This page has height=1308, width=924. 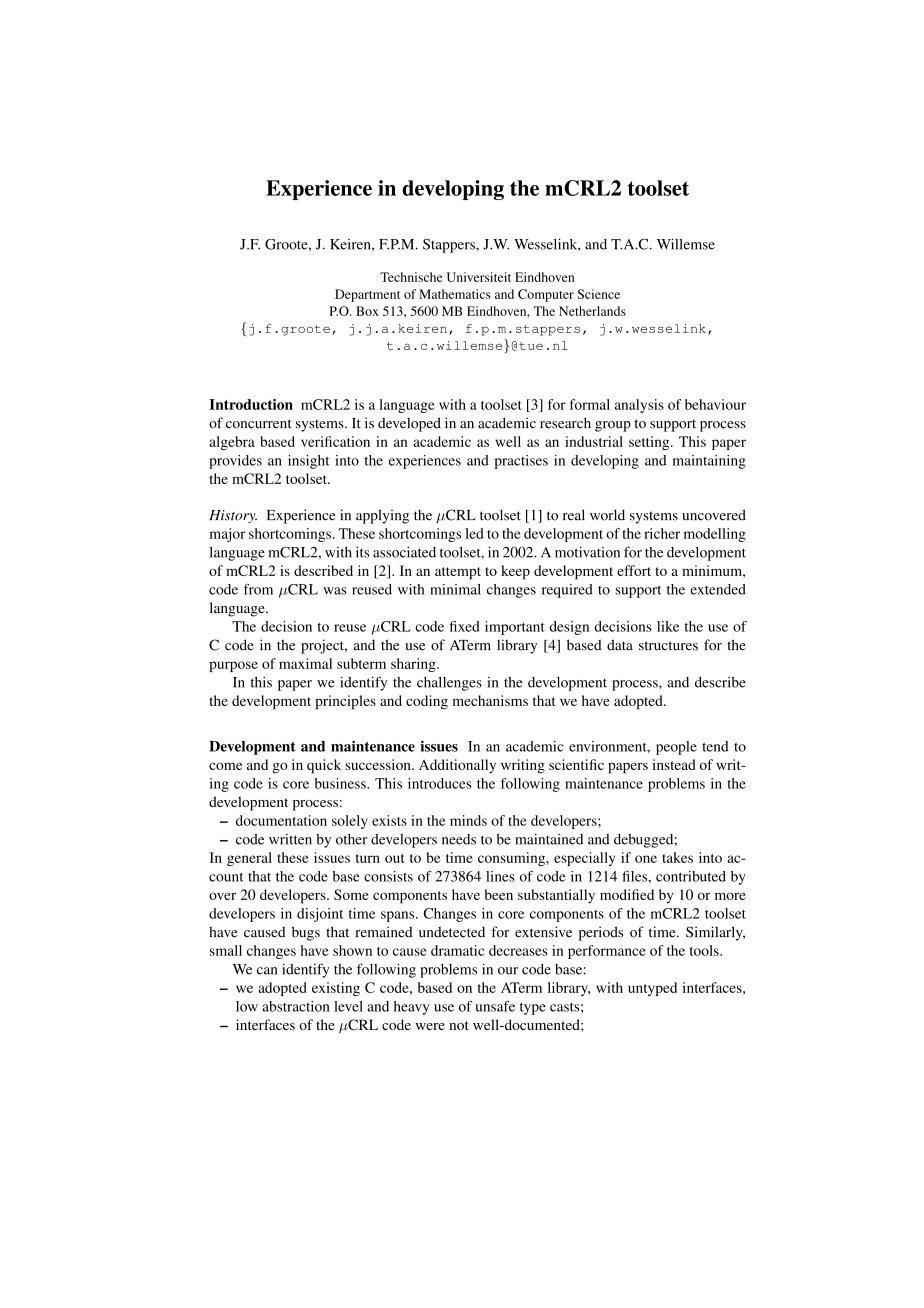 What do you see at coordinates (309, 462) in the page?
I see `insight` at bounding box center [309, 462].
